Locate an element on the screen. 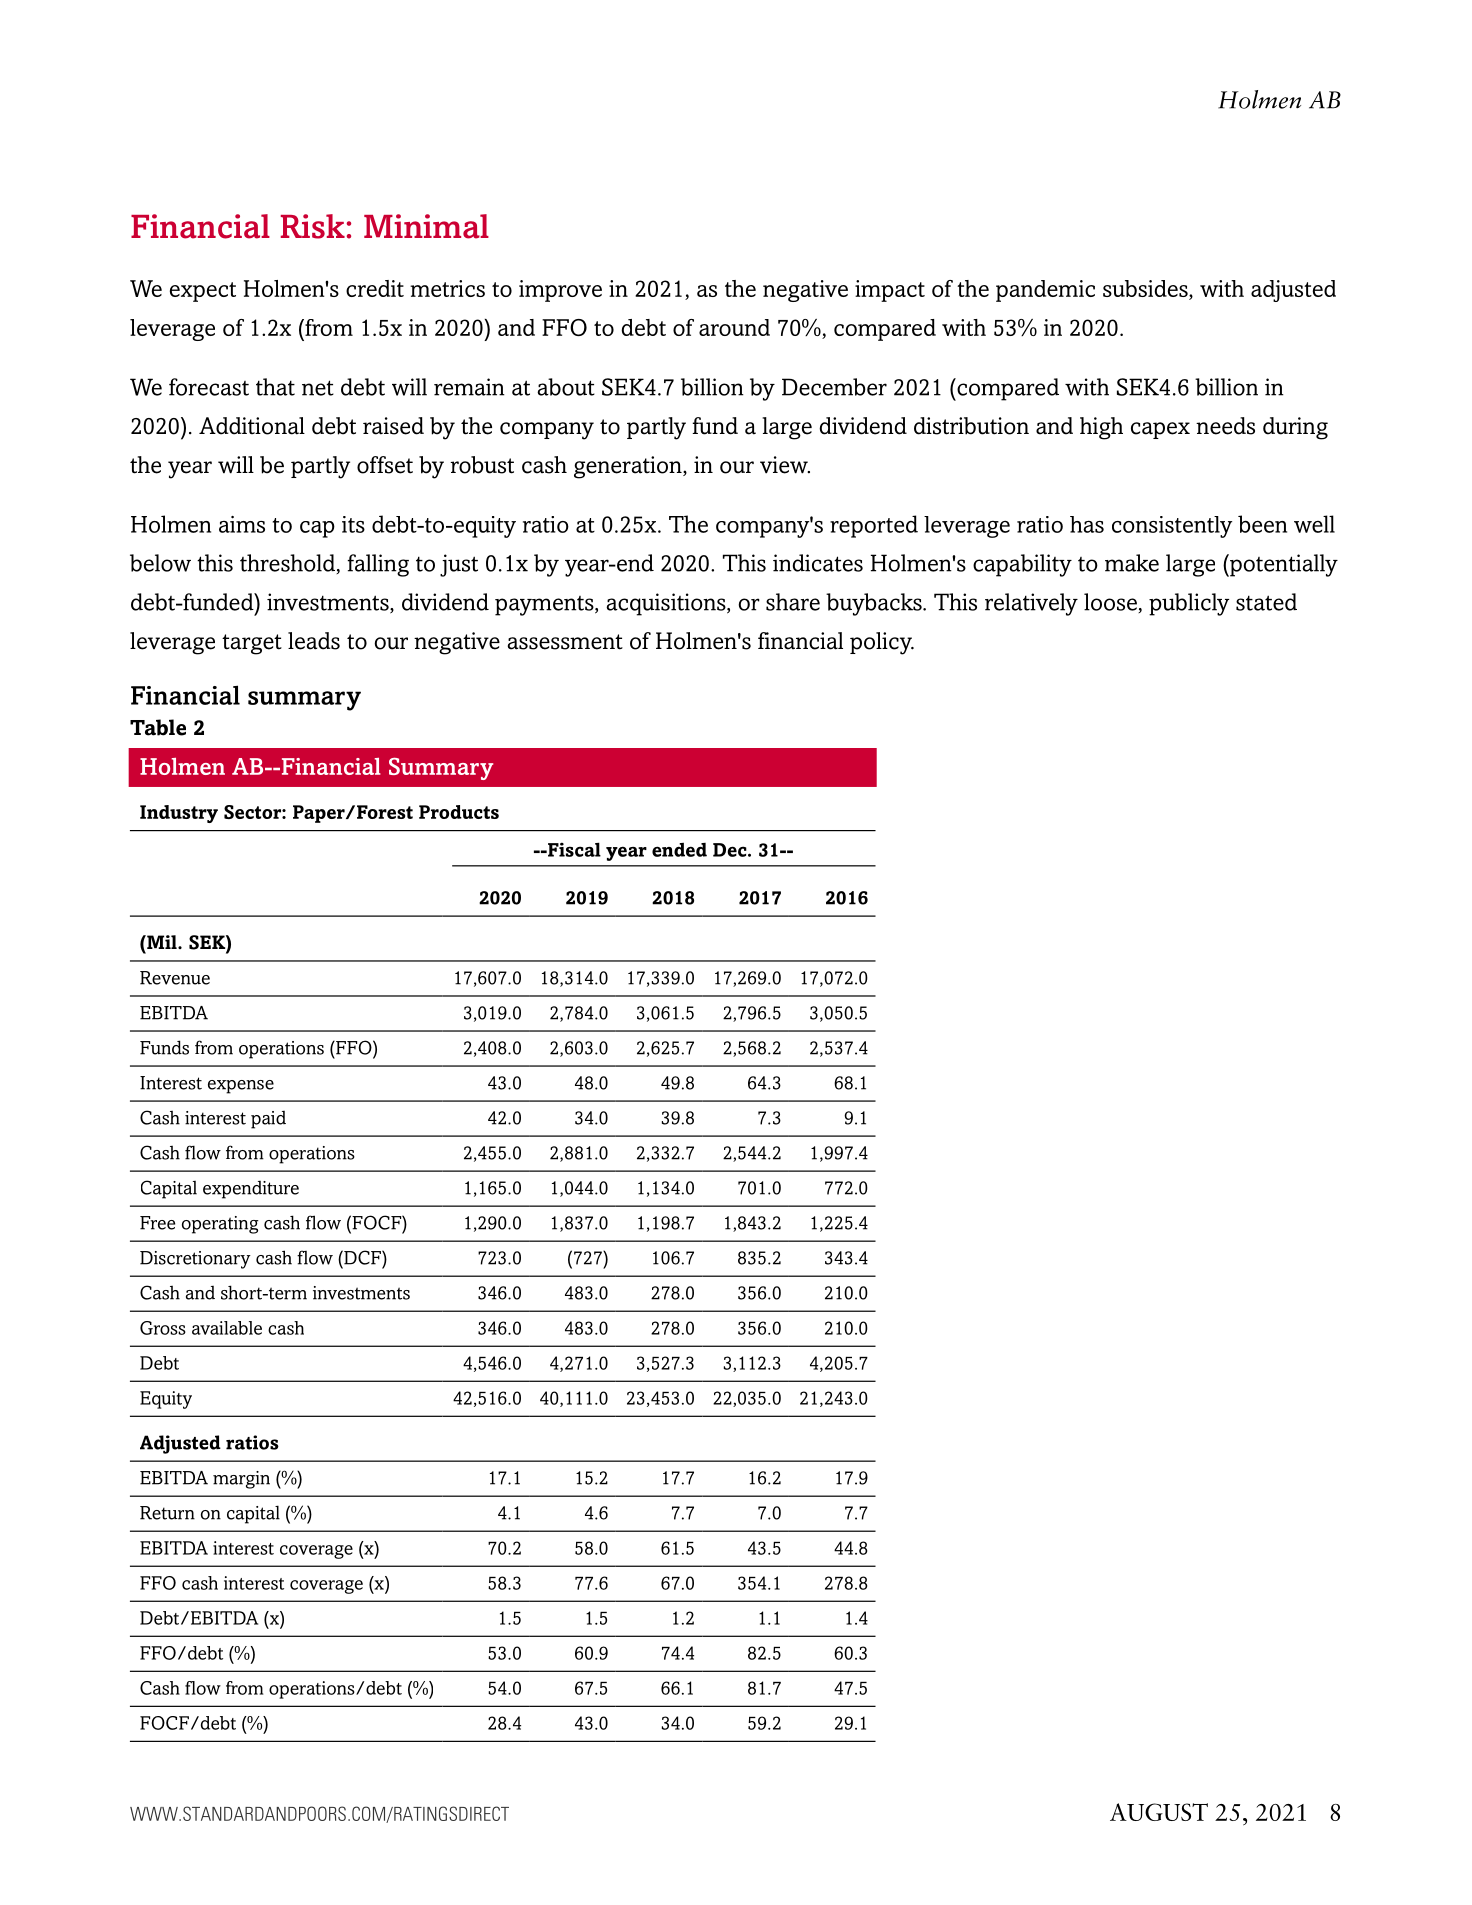 The width and height of the screenshot is (1472, 1905). ended is located at coordinates (679, 849).
